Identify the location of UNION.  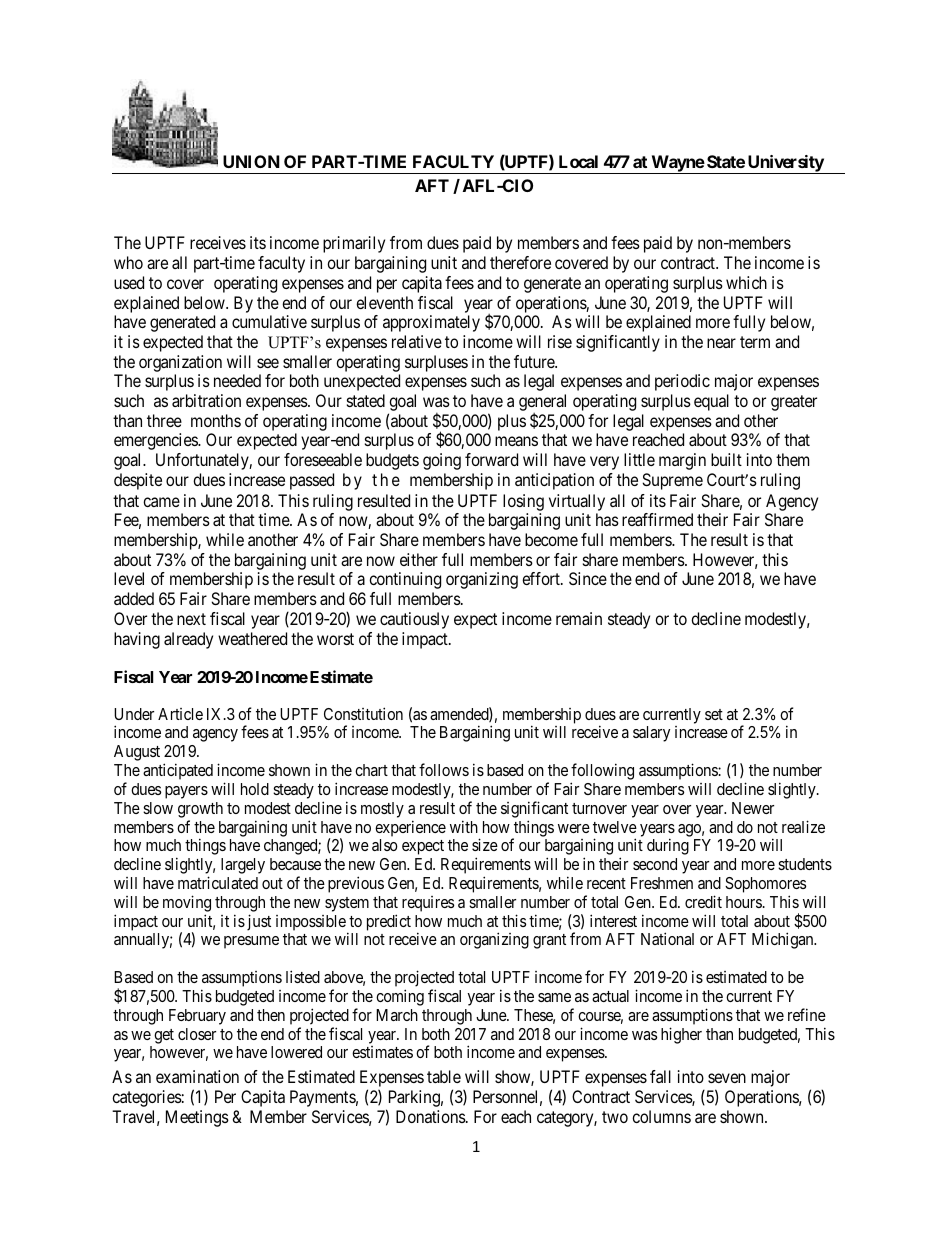
(251, 161).
